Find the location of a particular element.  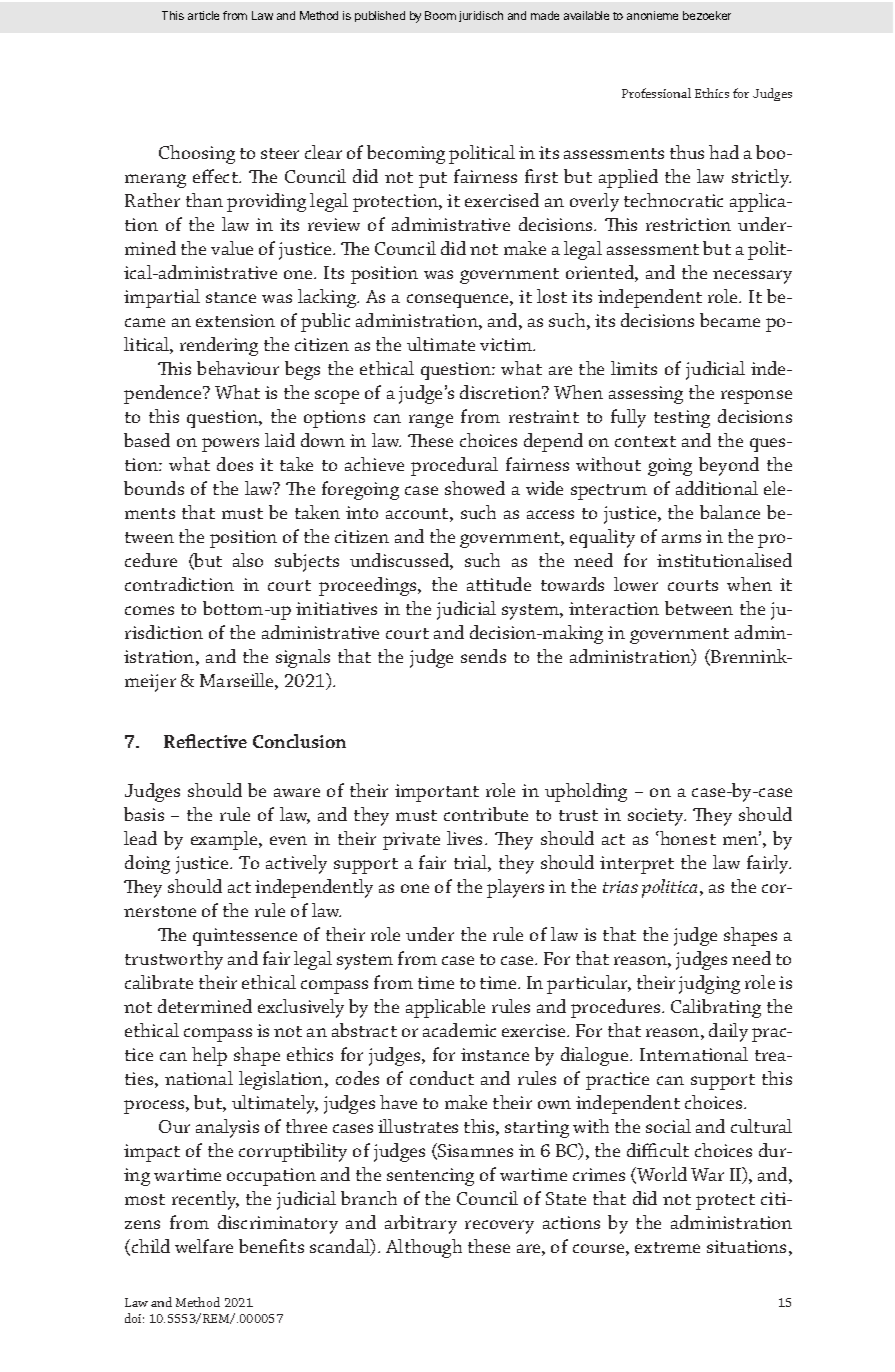

players is located at coordinates (515, 888).
